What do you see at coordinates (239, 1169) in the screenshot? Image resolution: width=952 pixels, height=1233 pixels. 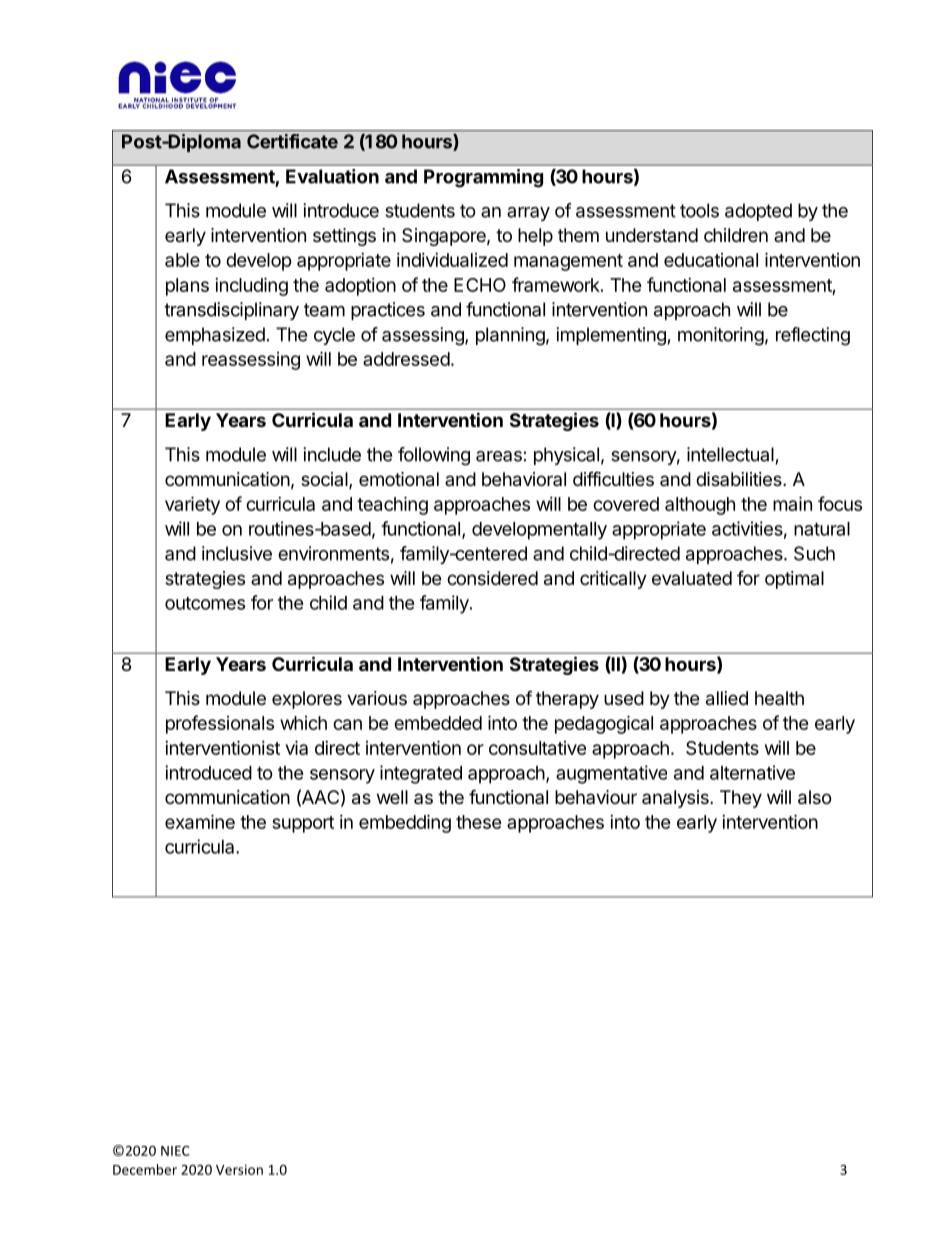 I see `Version` at bounding box center [239, 1169].
